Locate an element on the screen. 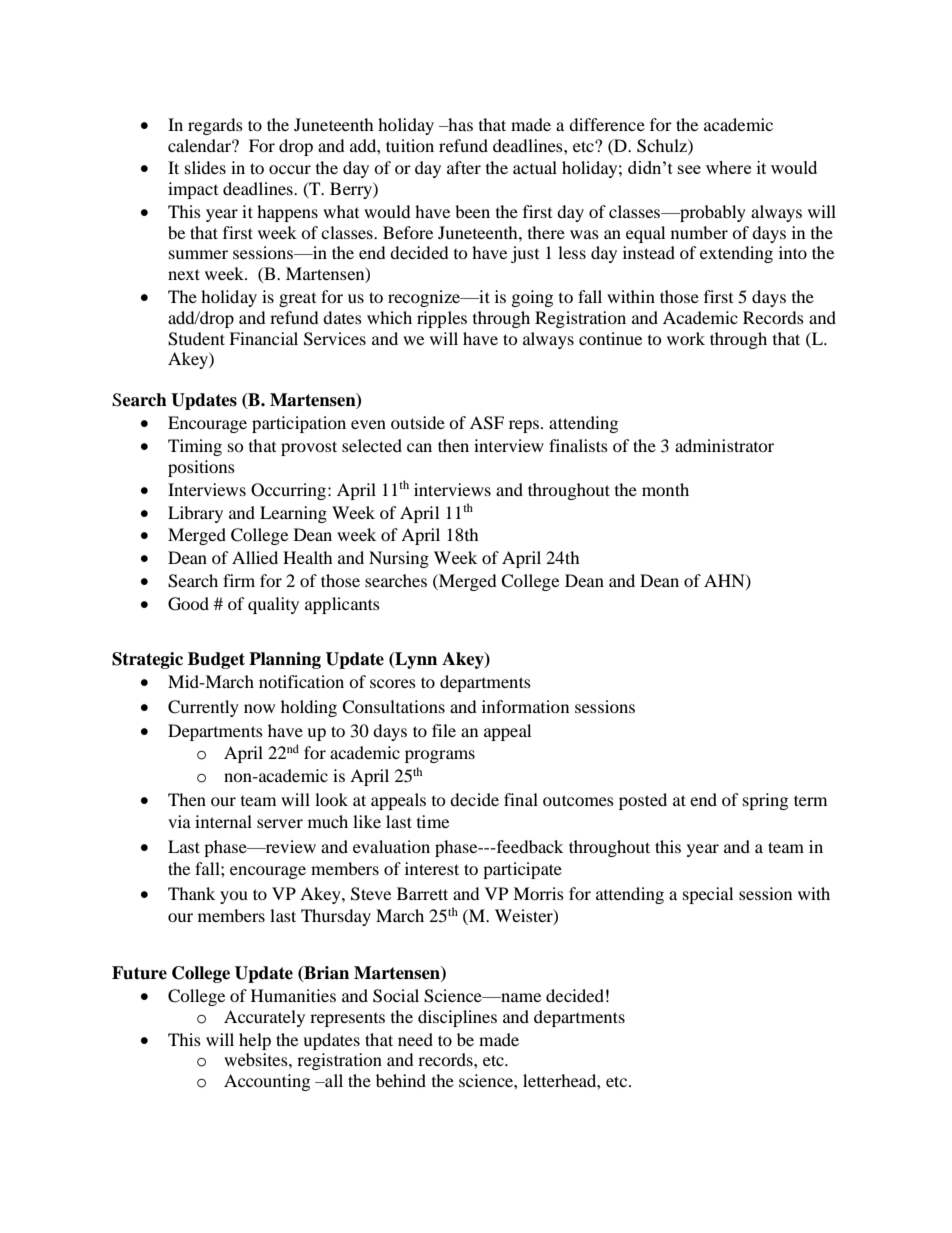 The height and width of the screenshot is (1233, 952). Good is located at coordinates (188, 604).
